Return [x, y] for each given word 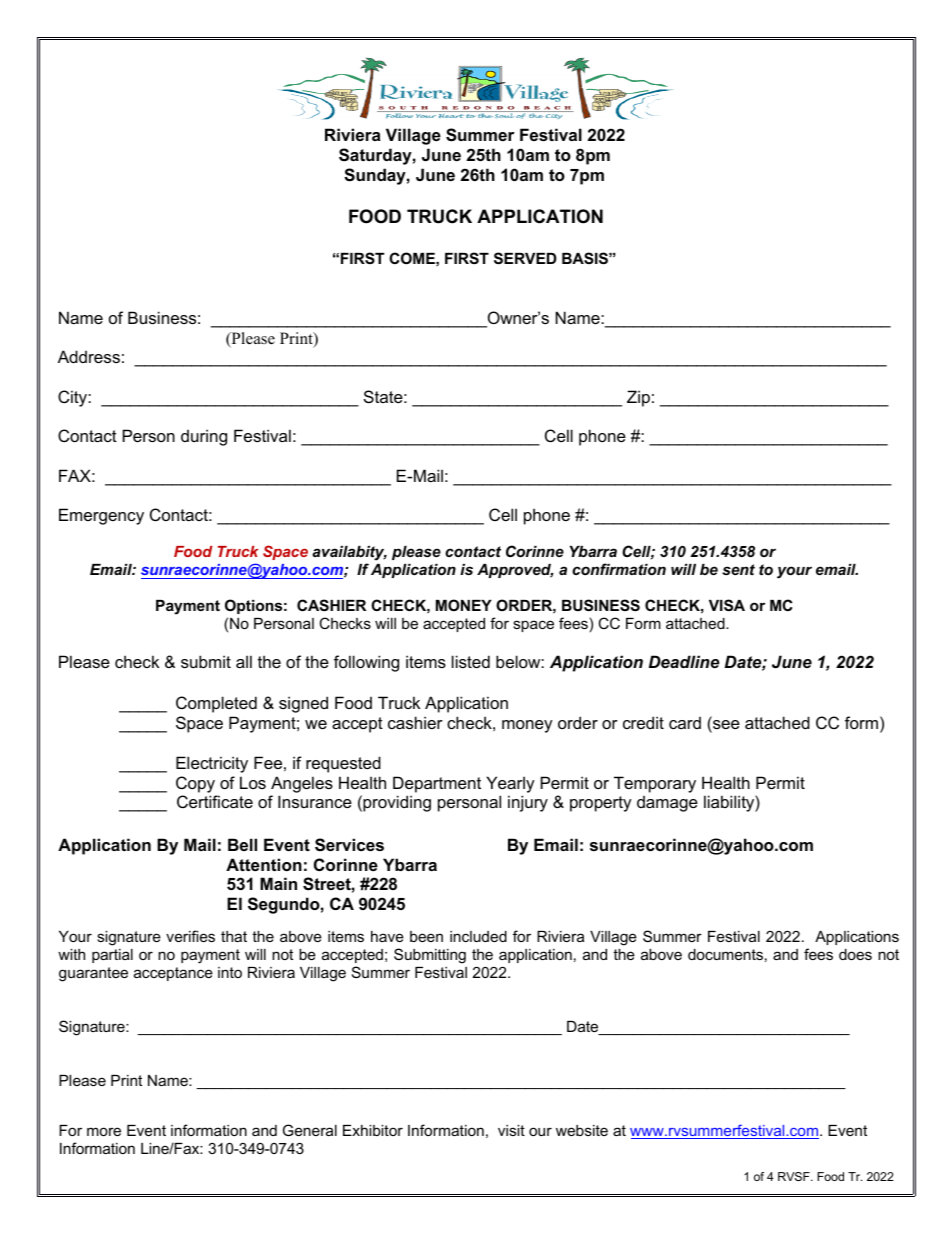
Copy [195, 784]
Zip [638, 398]
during [204, 437]
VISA [727, 605]
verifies [190, 936]
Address [89, 356]
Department [437, 784]
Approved [515, 571]
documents [725, 954]
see [725, 726]
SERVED [525, 258]
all [244, 661]
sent [738, 569]
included [478, 936]
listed [471, 661]
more [104, 1131]
